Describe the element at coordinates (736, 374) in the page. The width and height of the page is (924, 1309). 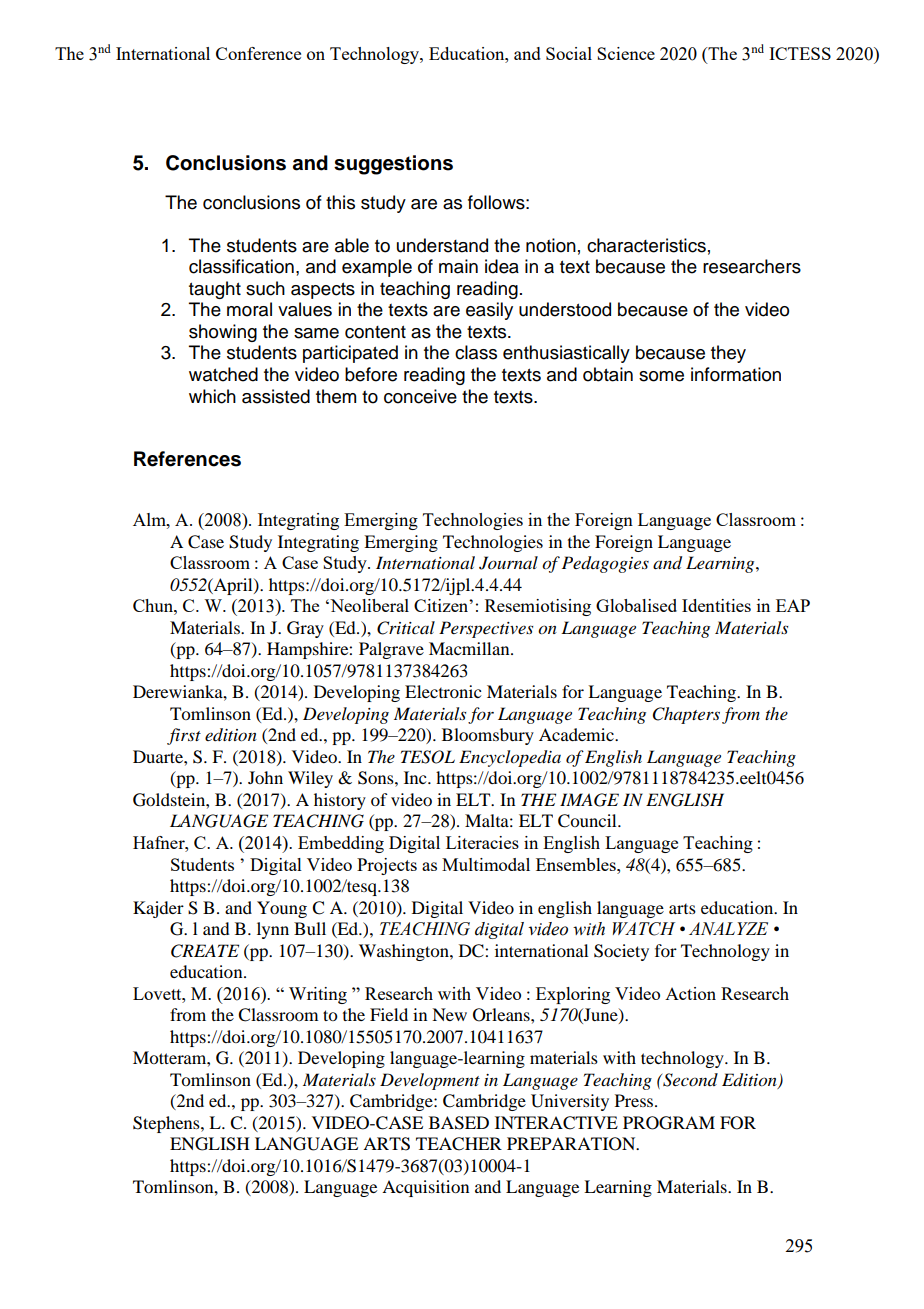
I see `information` at that location.
